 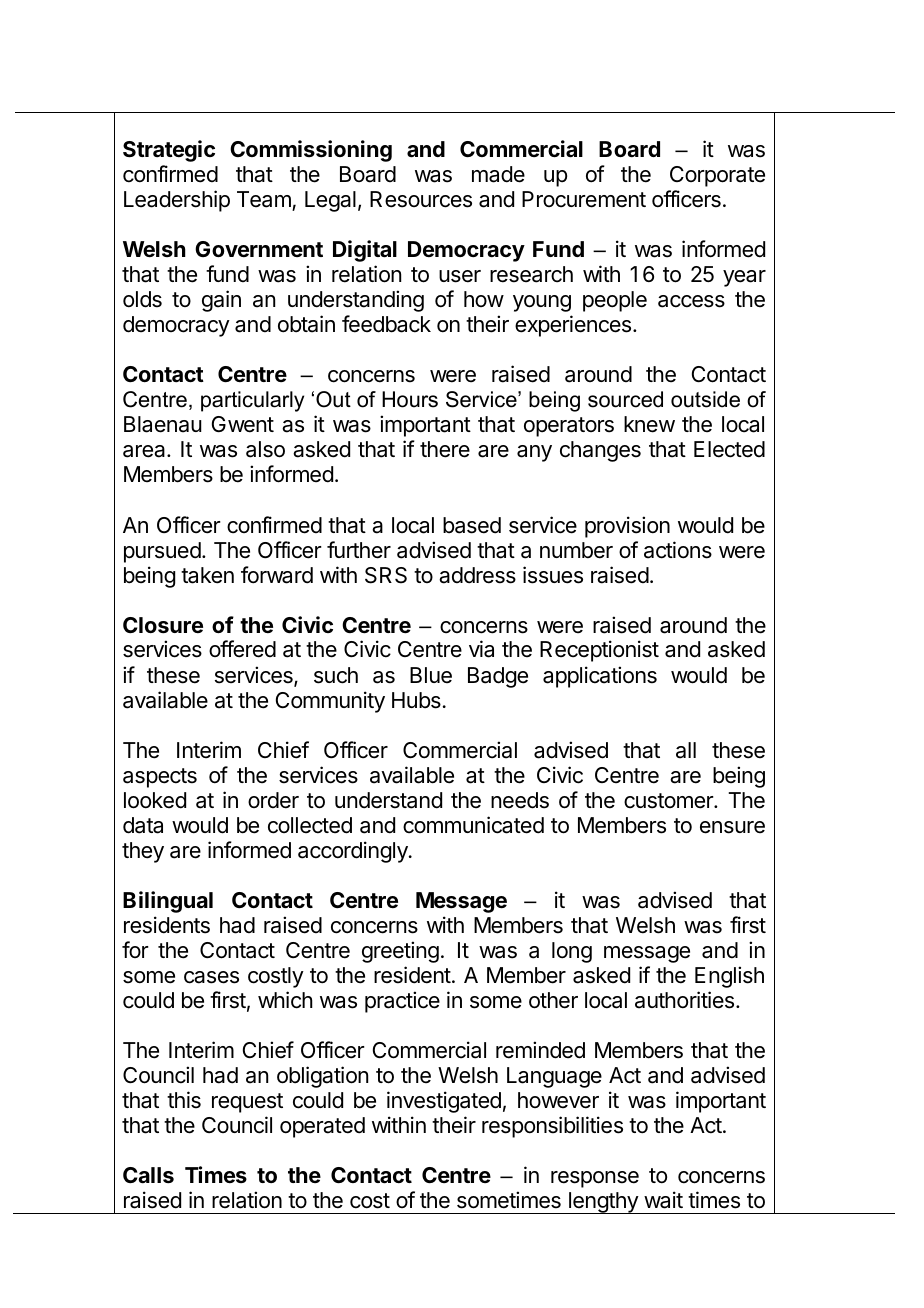 What do you see at coordinates (421, 199) in the screenshot?
I see `Resources` at bounding box center [421, 199].
